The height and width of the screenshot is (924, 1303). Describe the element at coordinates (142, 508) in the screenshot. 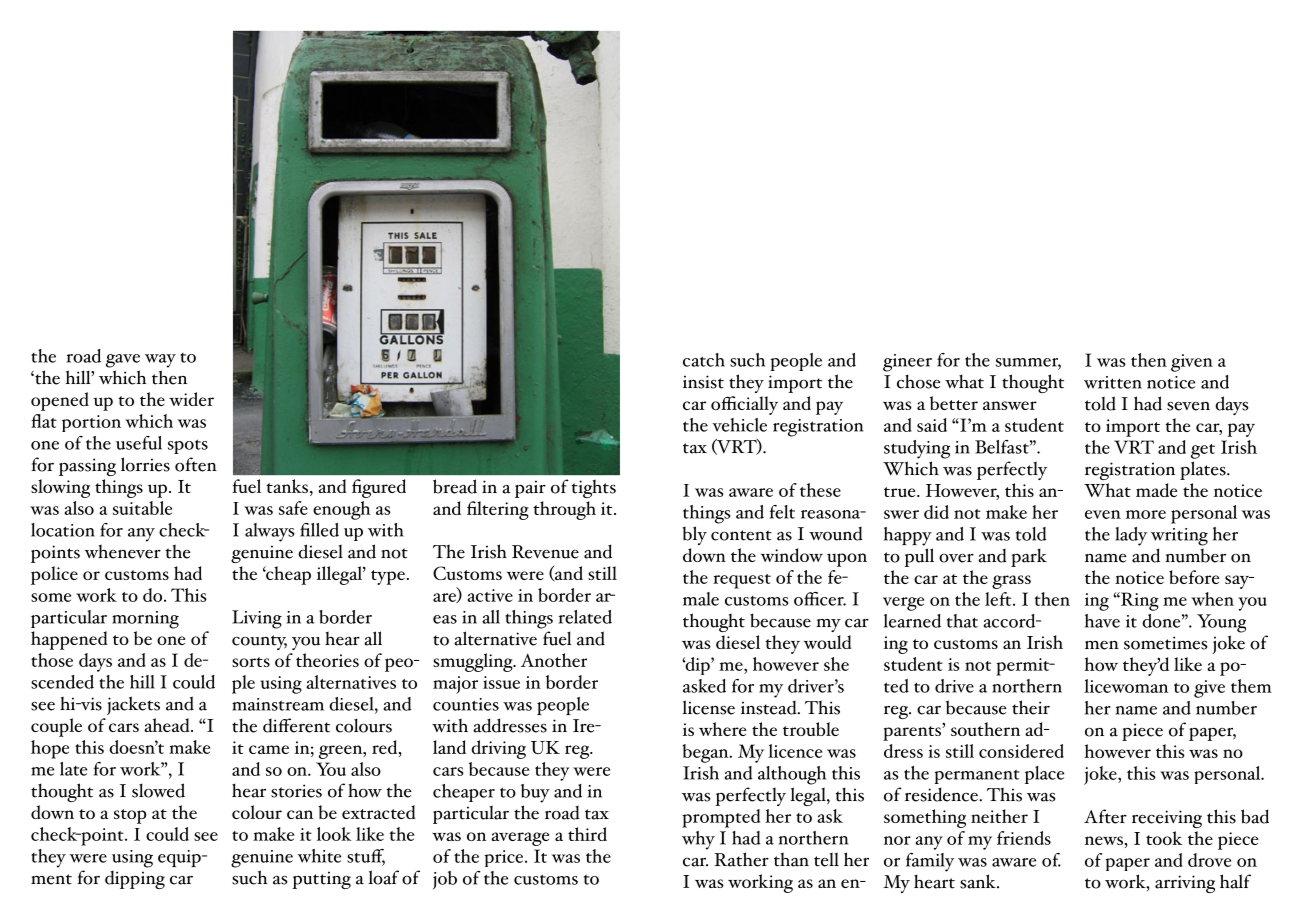

I see `suitable` at that location.
